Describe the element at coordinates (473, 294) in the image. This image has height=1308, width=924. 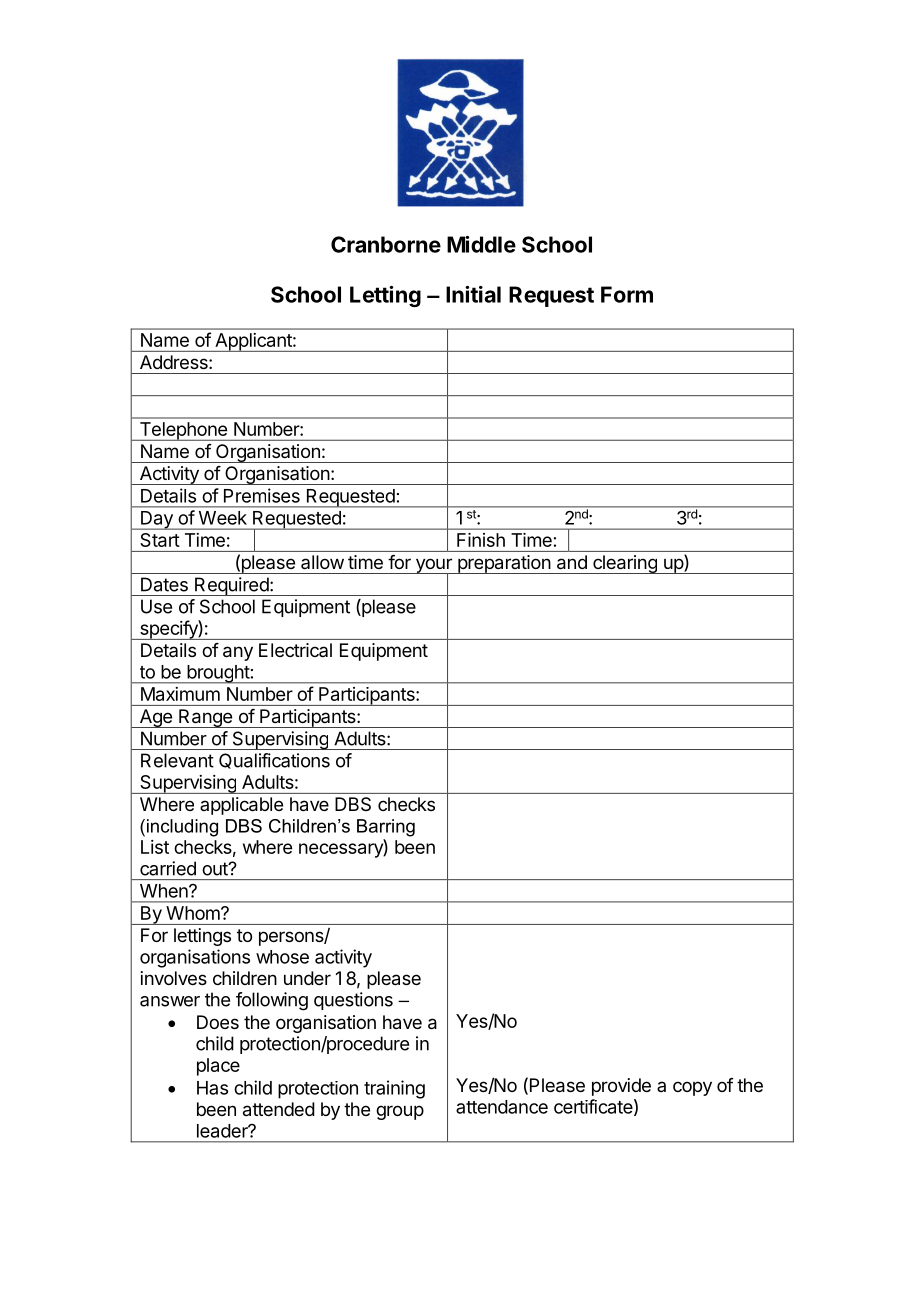
I see `Initial` at that location.
